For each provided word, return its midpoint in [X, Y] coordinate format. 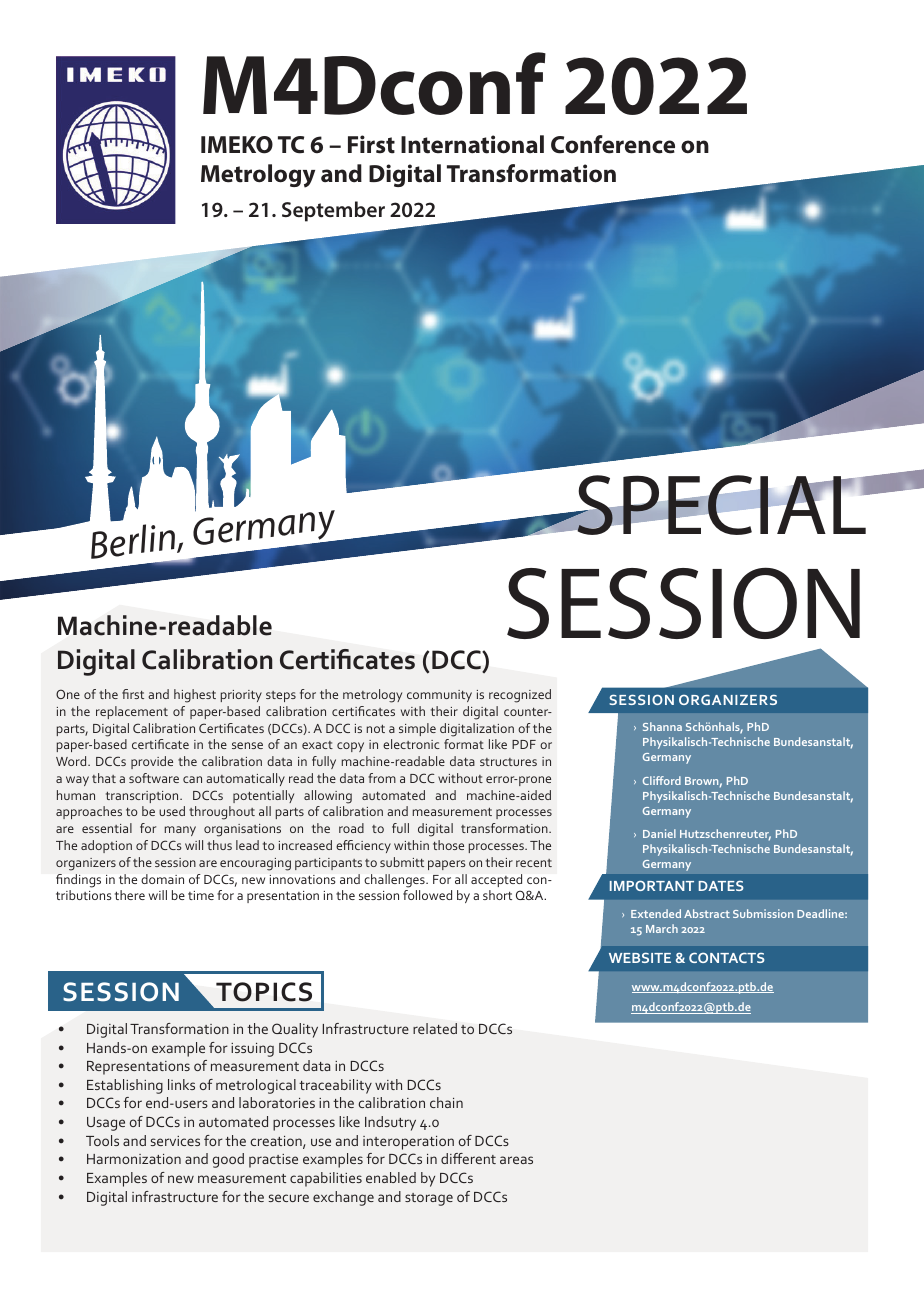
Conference [613, 144]
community [439, 696]
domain [162, 879]
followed [427, 895]
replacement [132, 712]
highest [195, 696]
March [662, 928]
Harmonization [134, 1159]
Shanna [662, 726]
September [333, 211]
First [371, 144]
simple [417, 729]
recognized [520, 696]
